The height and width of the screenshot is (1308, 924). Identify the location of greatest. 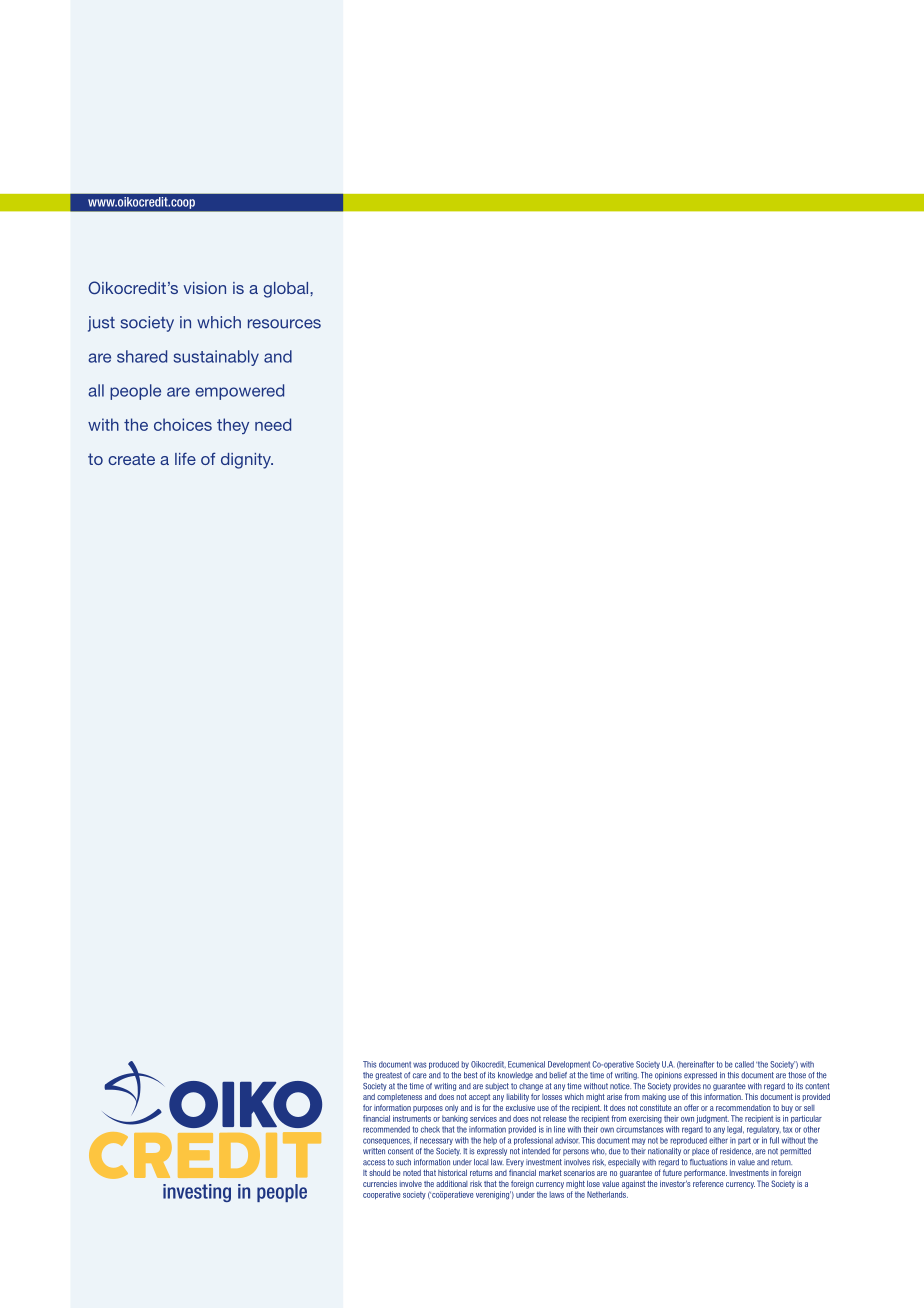
(388, 1076).
